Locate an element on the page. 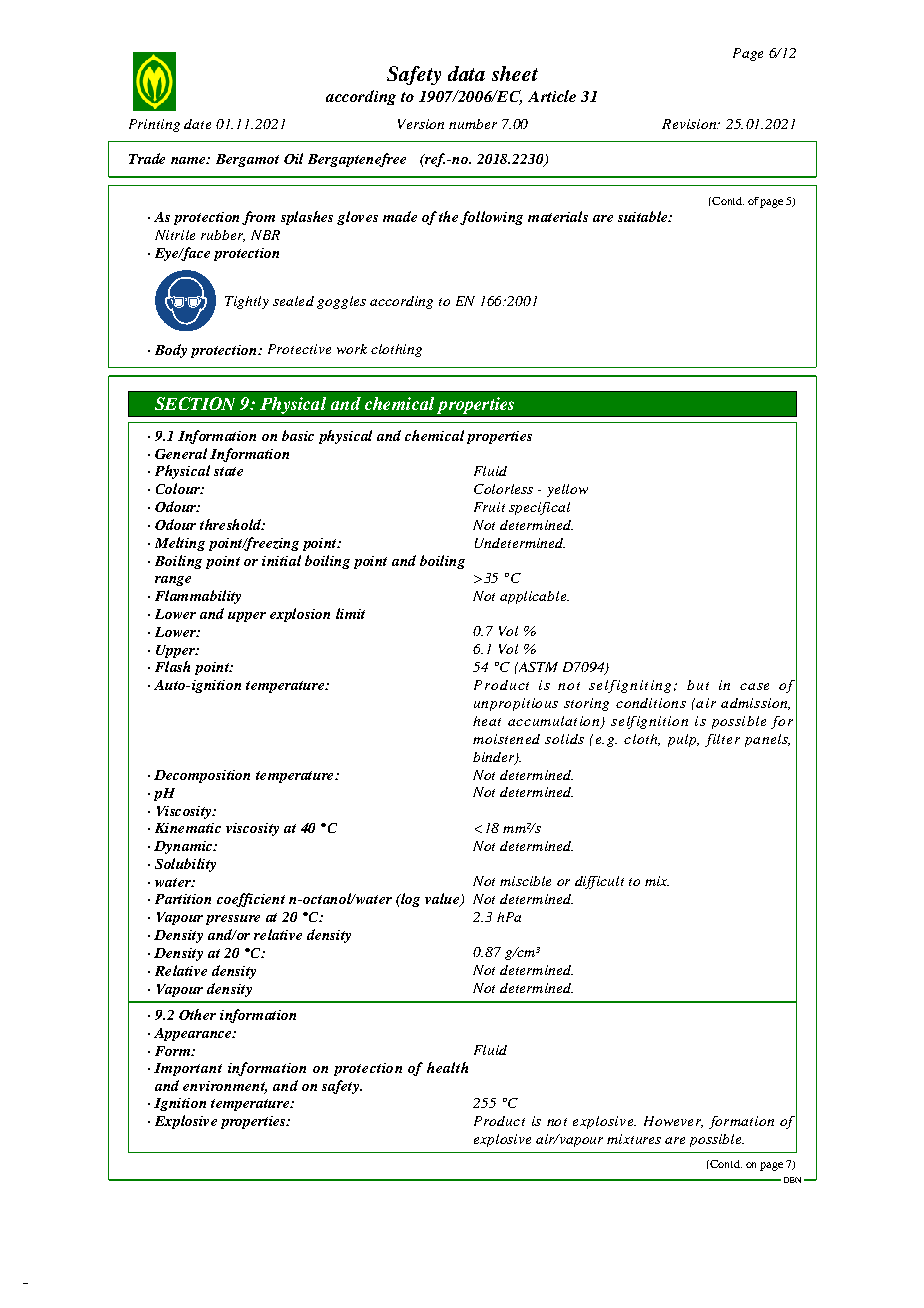  environment is located at coordinates (225, 1087).
